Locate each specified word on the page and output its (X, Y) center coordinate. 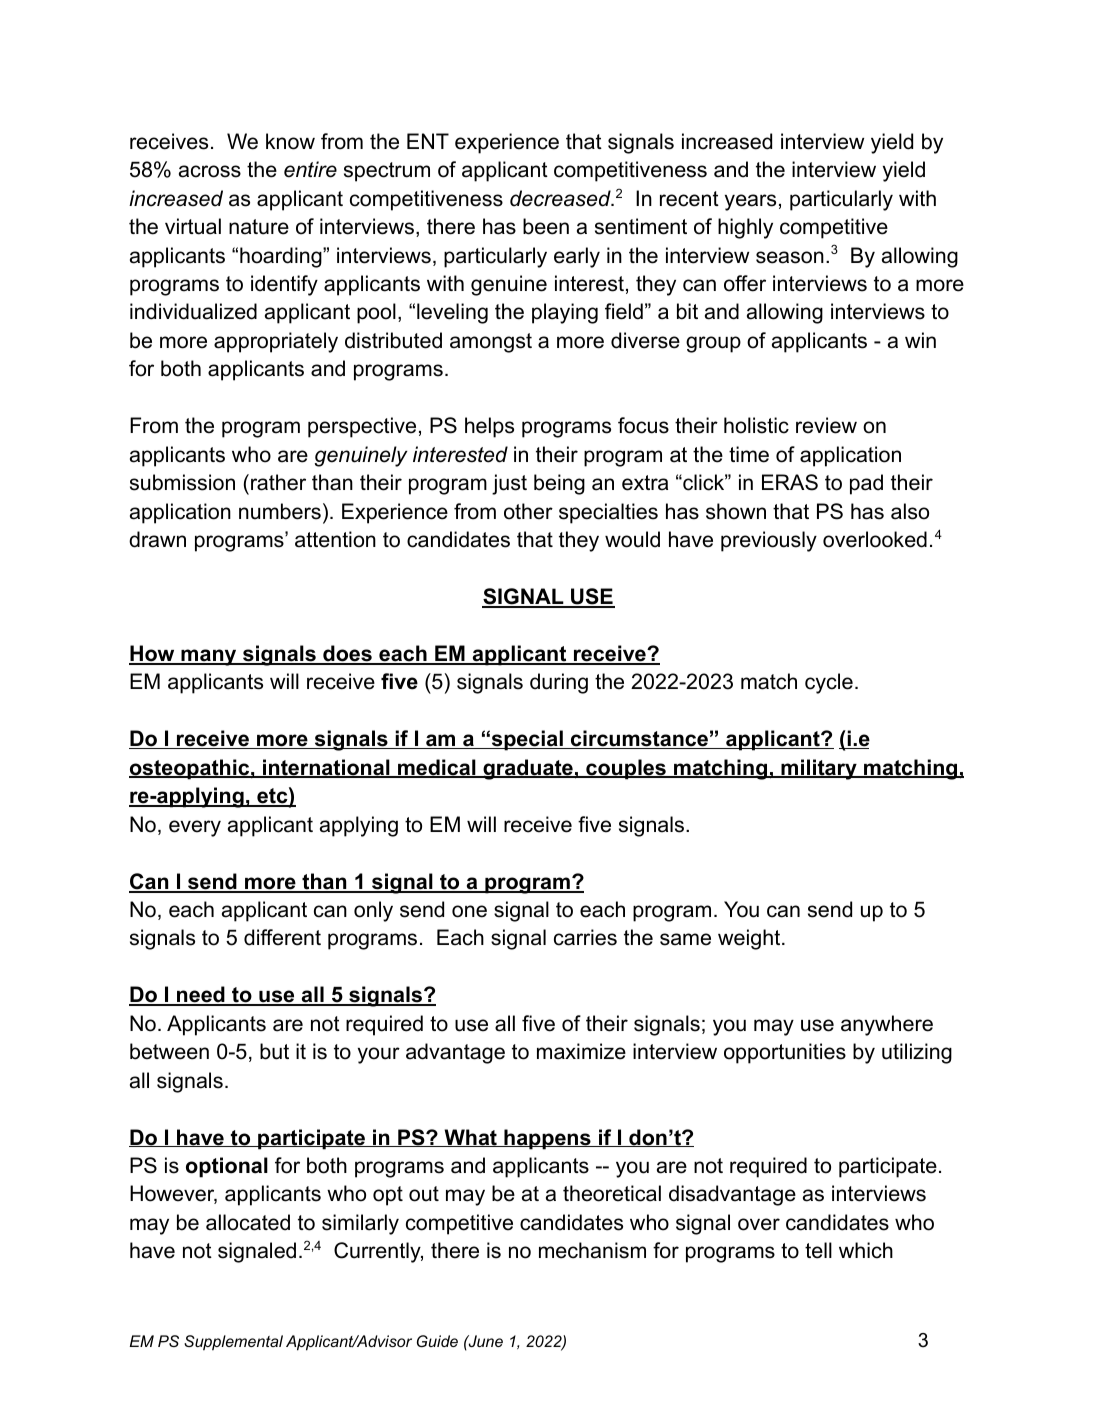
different (282, 937)
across (210, 171)
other (528, 511)
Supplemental (233, 1343)
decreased (561, 198)
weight (749, 939)
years (750, 202)
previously (769, 541)
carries (585, 937)
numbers (280, 511)
